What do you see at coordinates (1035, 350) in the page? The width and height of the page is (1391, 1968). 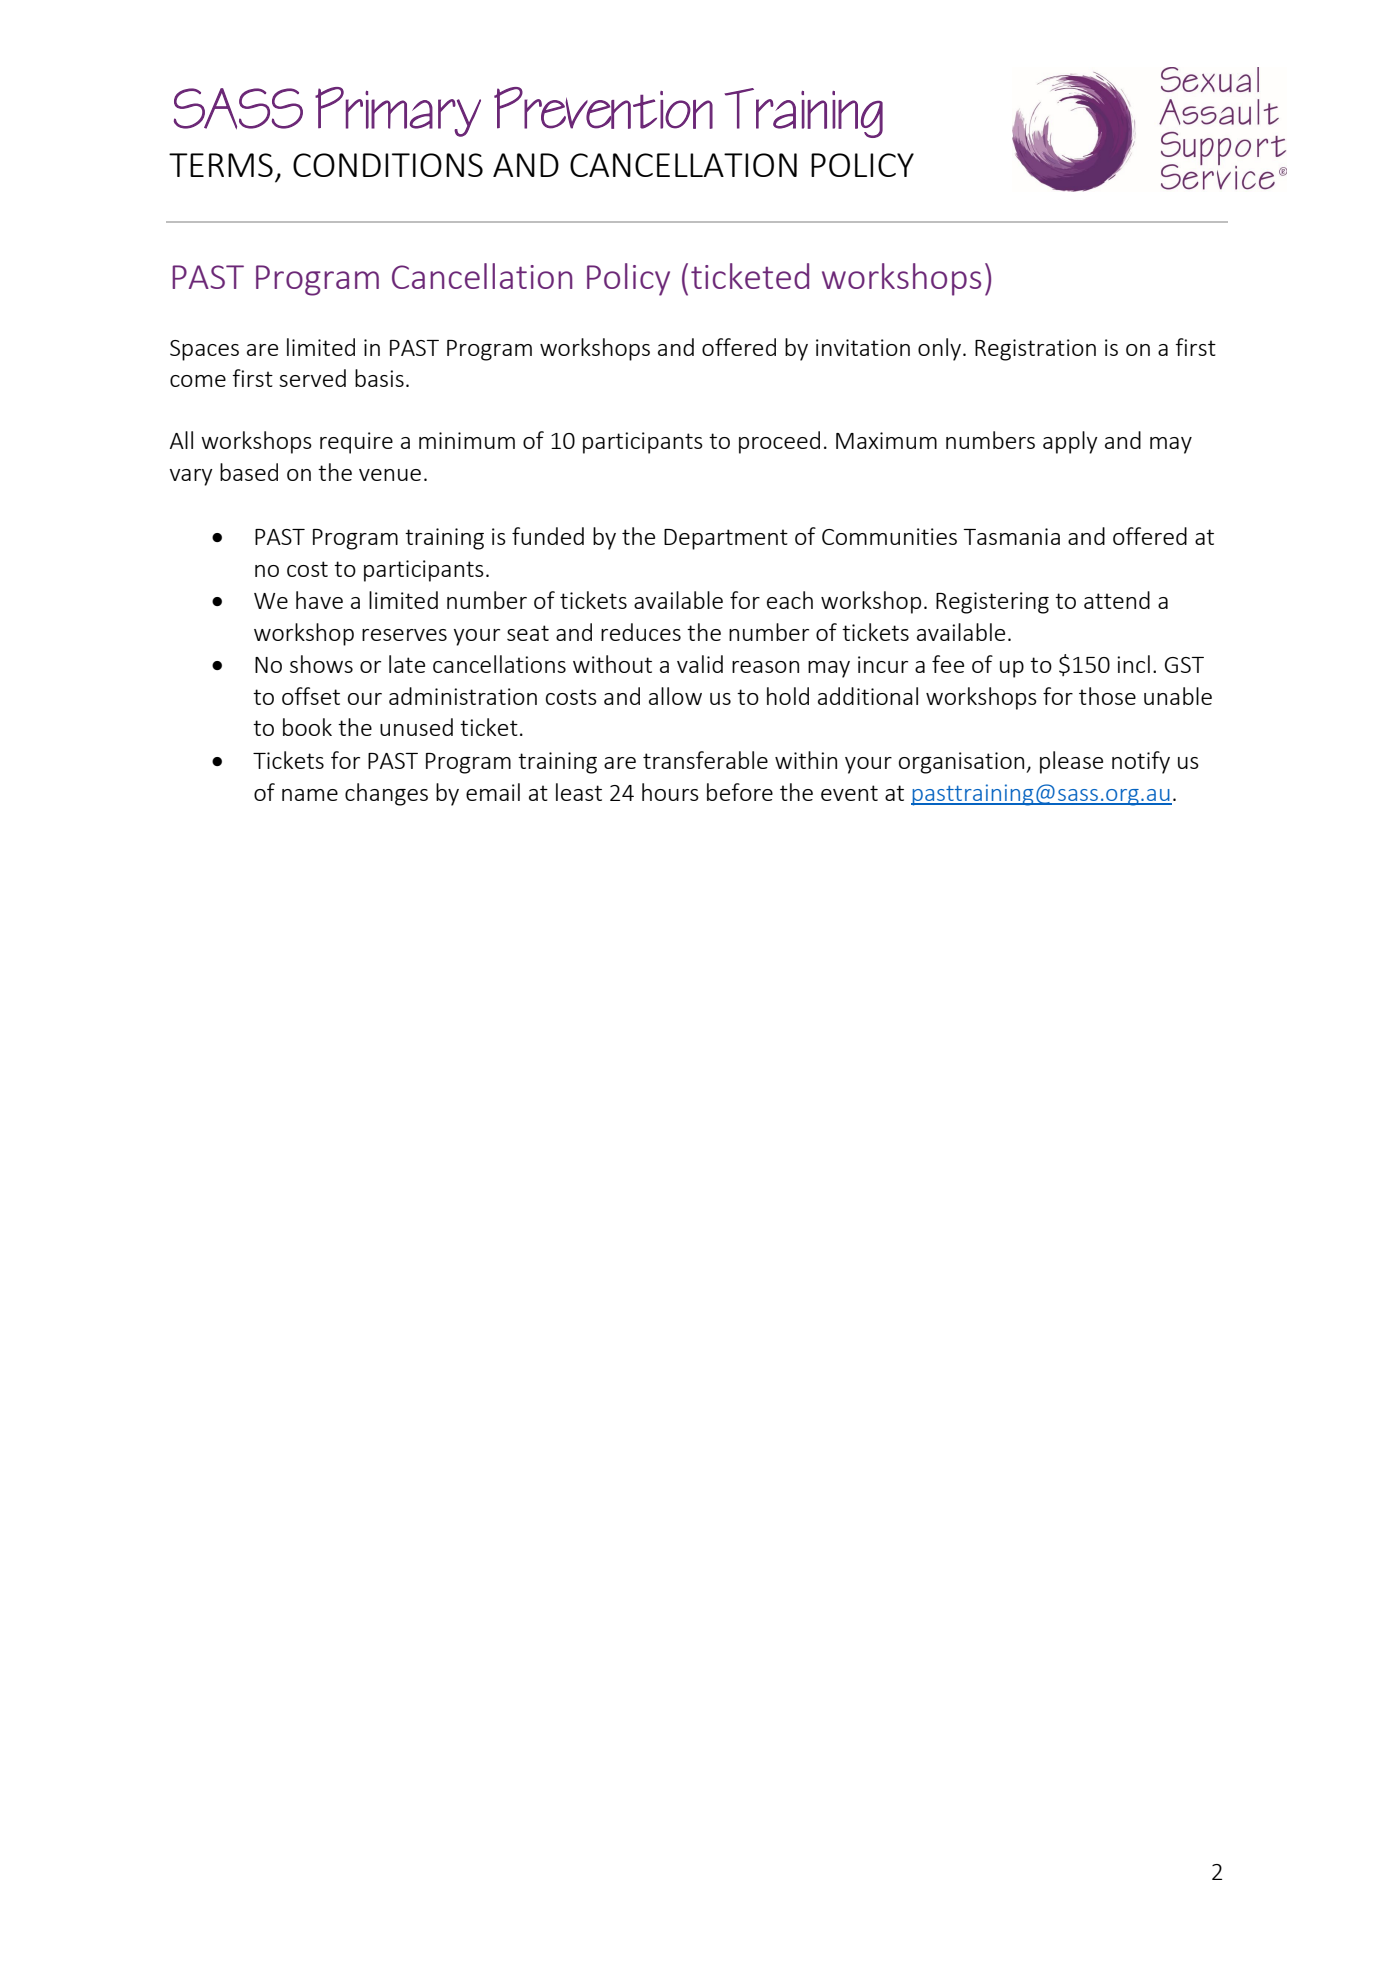 I see `Registration` at bounding box center [1035, 350].
